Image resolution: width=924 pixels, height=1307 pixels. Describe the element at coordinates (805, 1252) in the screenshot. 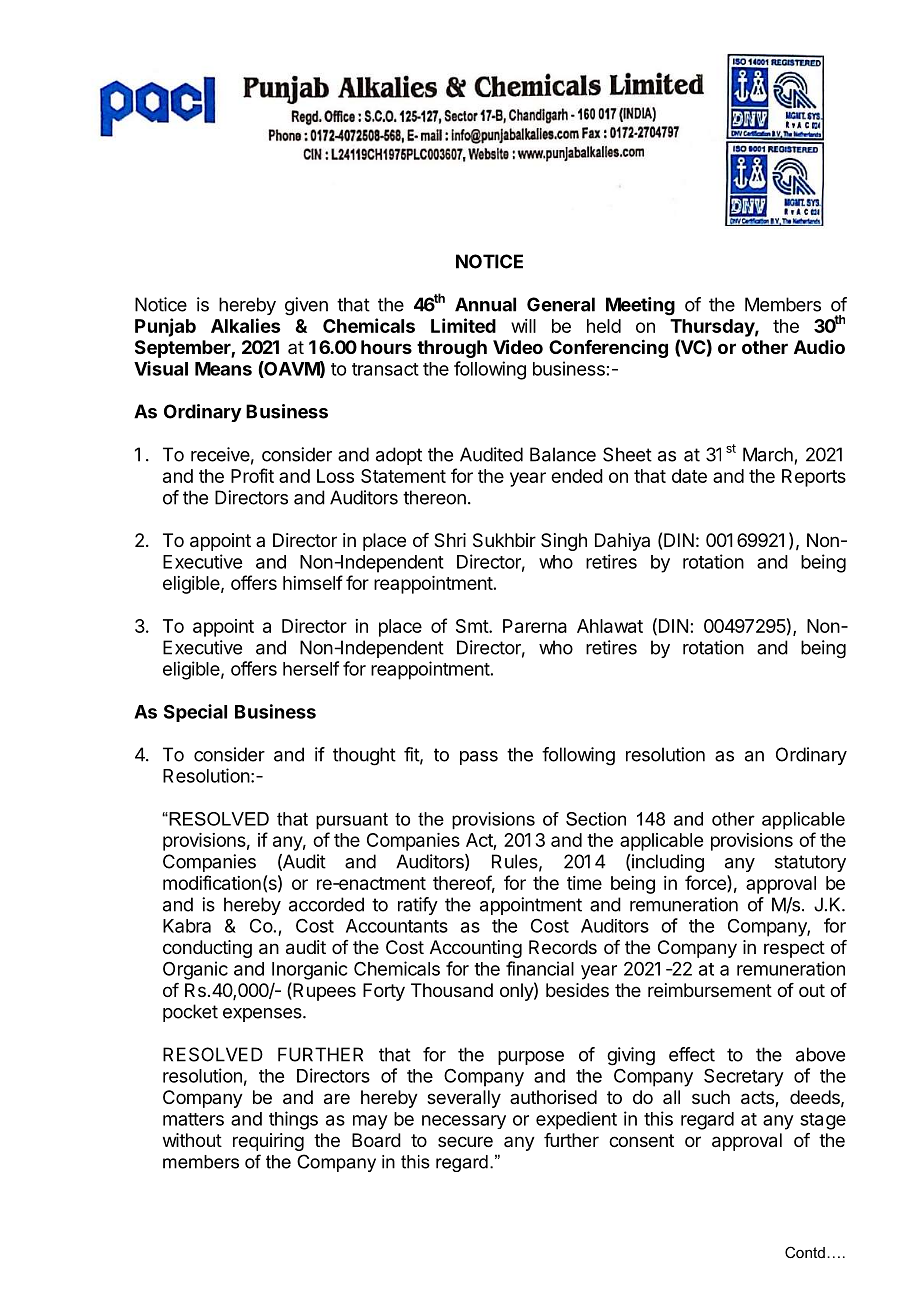

I see `Contd` at that location.
